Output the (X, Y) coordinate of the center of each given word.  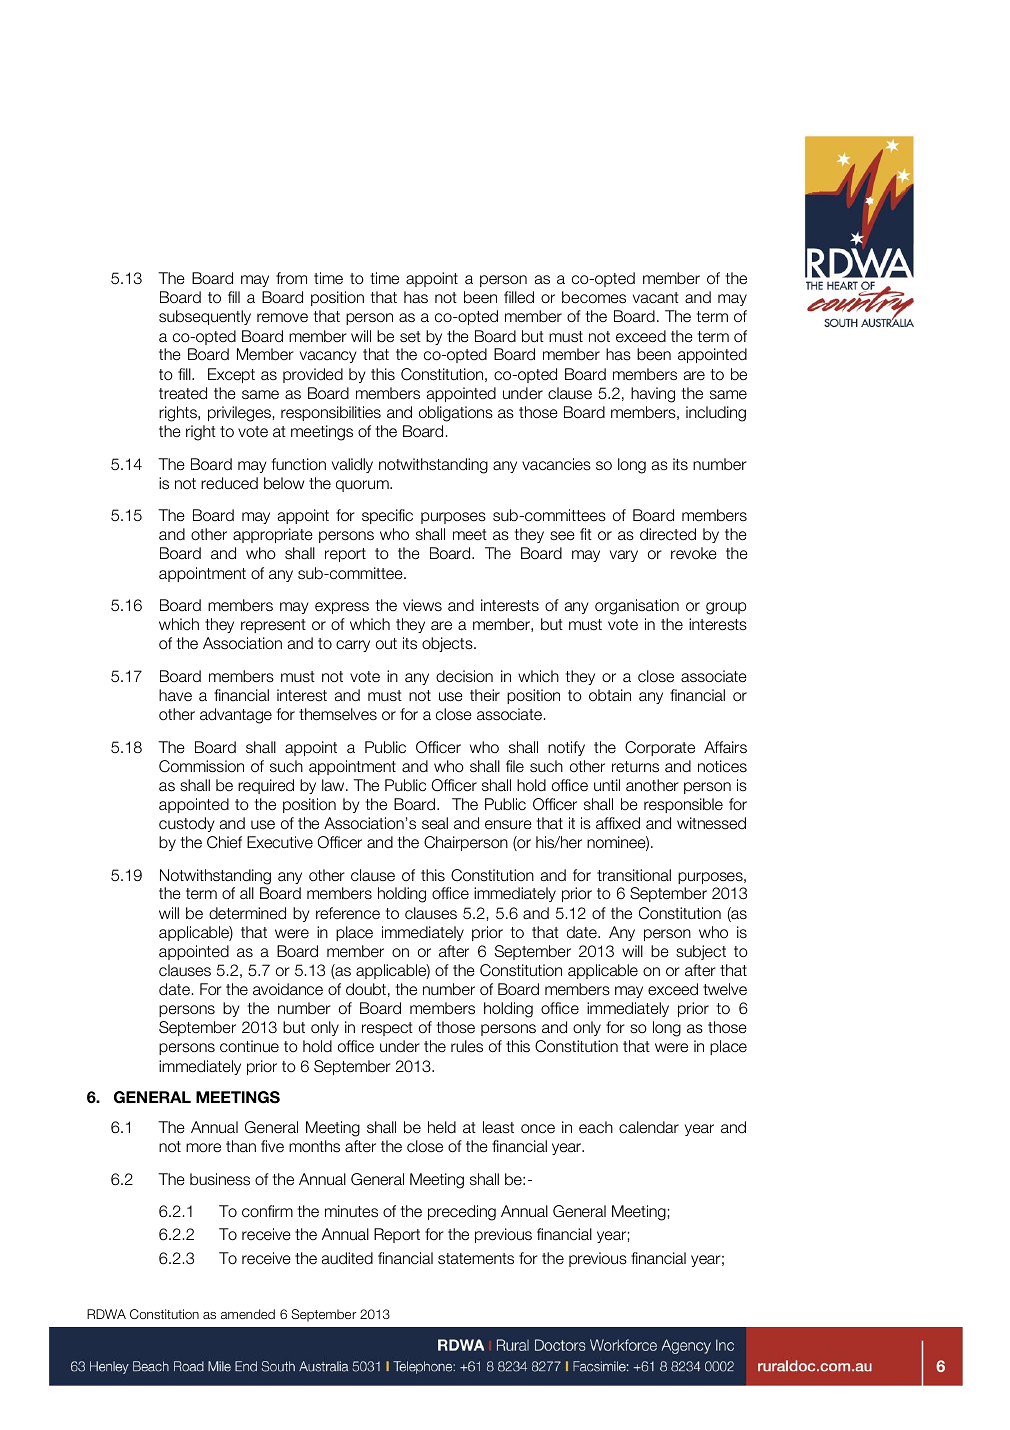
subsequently (205, 317)
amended (248, 1314)
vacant (656, 298)
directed (668, 534)
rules (467, 1046)
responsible (683, 805)
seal (435, 823)
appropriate (273, 535)
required (266, 786)
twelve (725, 989)
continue (249, 1046)
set (410, 337)
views (422, 605)
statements (476, 1259)
